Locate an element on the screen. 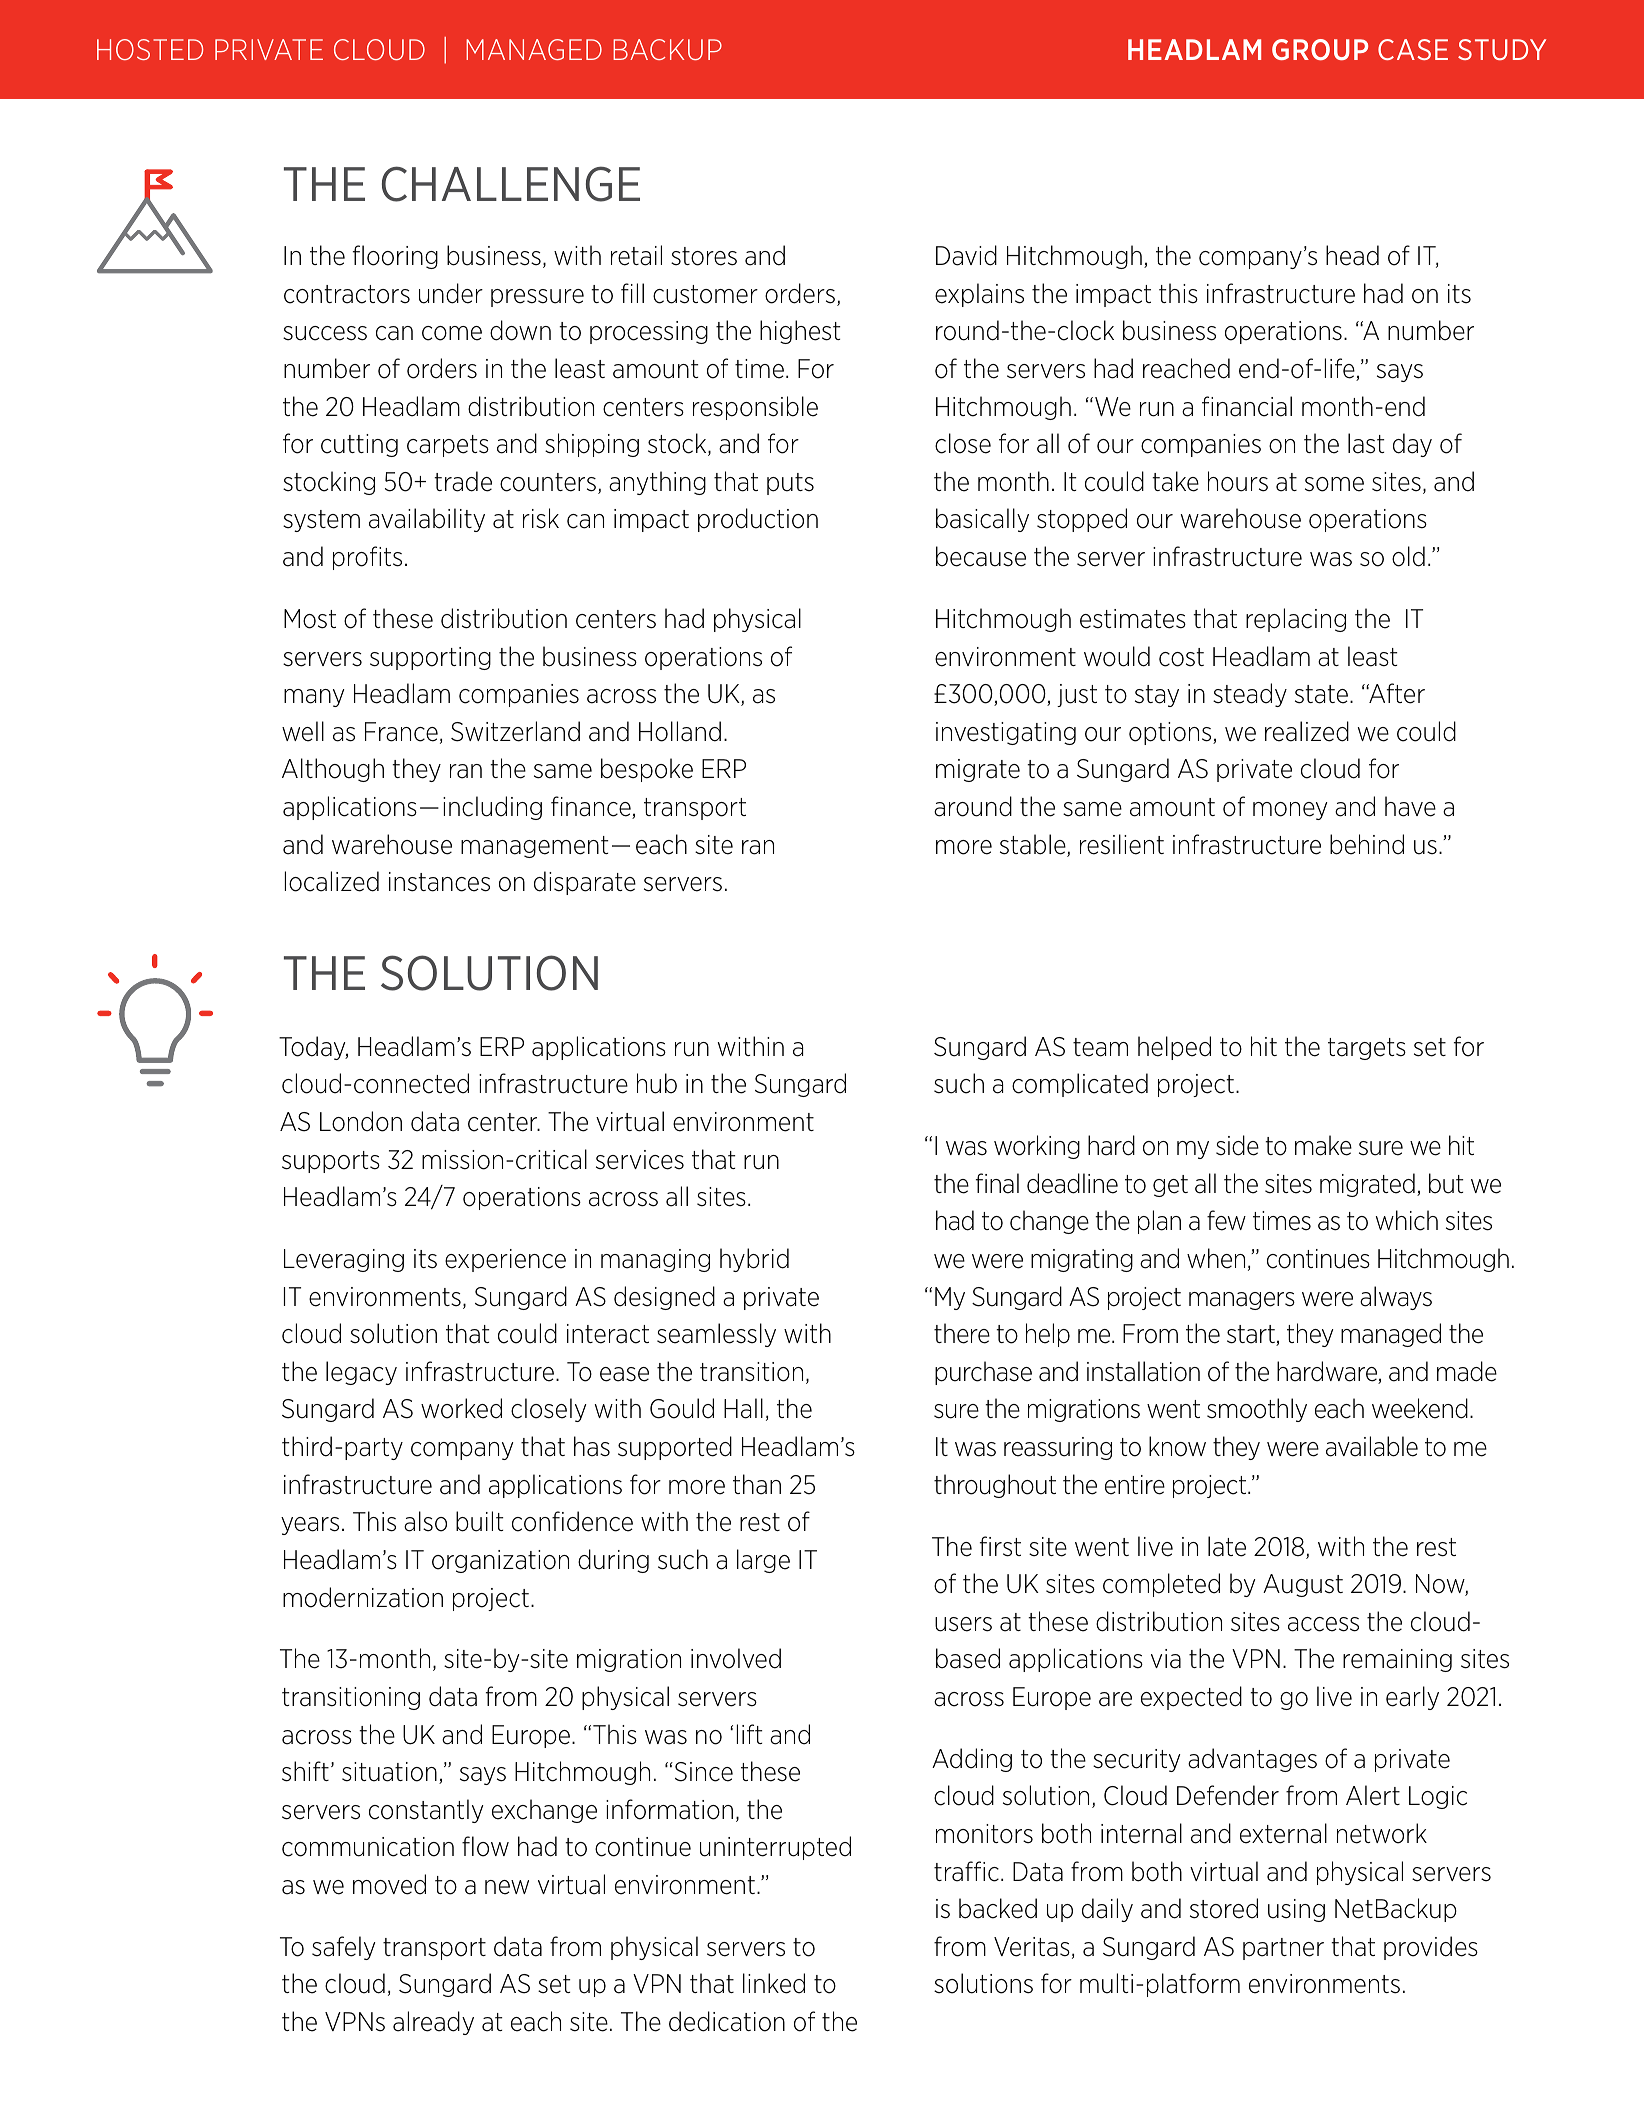 The image size is (1644, 2128). safely is located at coordinates (343, 1948).
